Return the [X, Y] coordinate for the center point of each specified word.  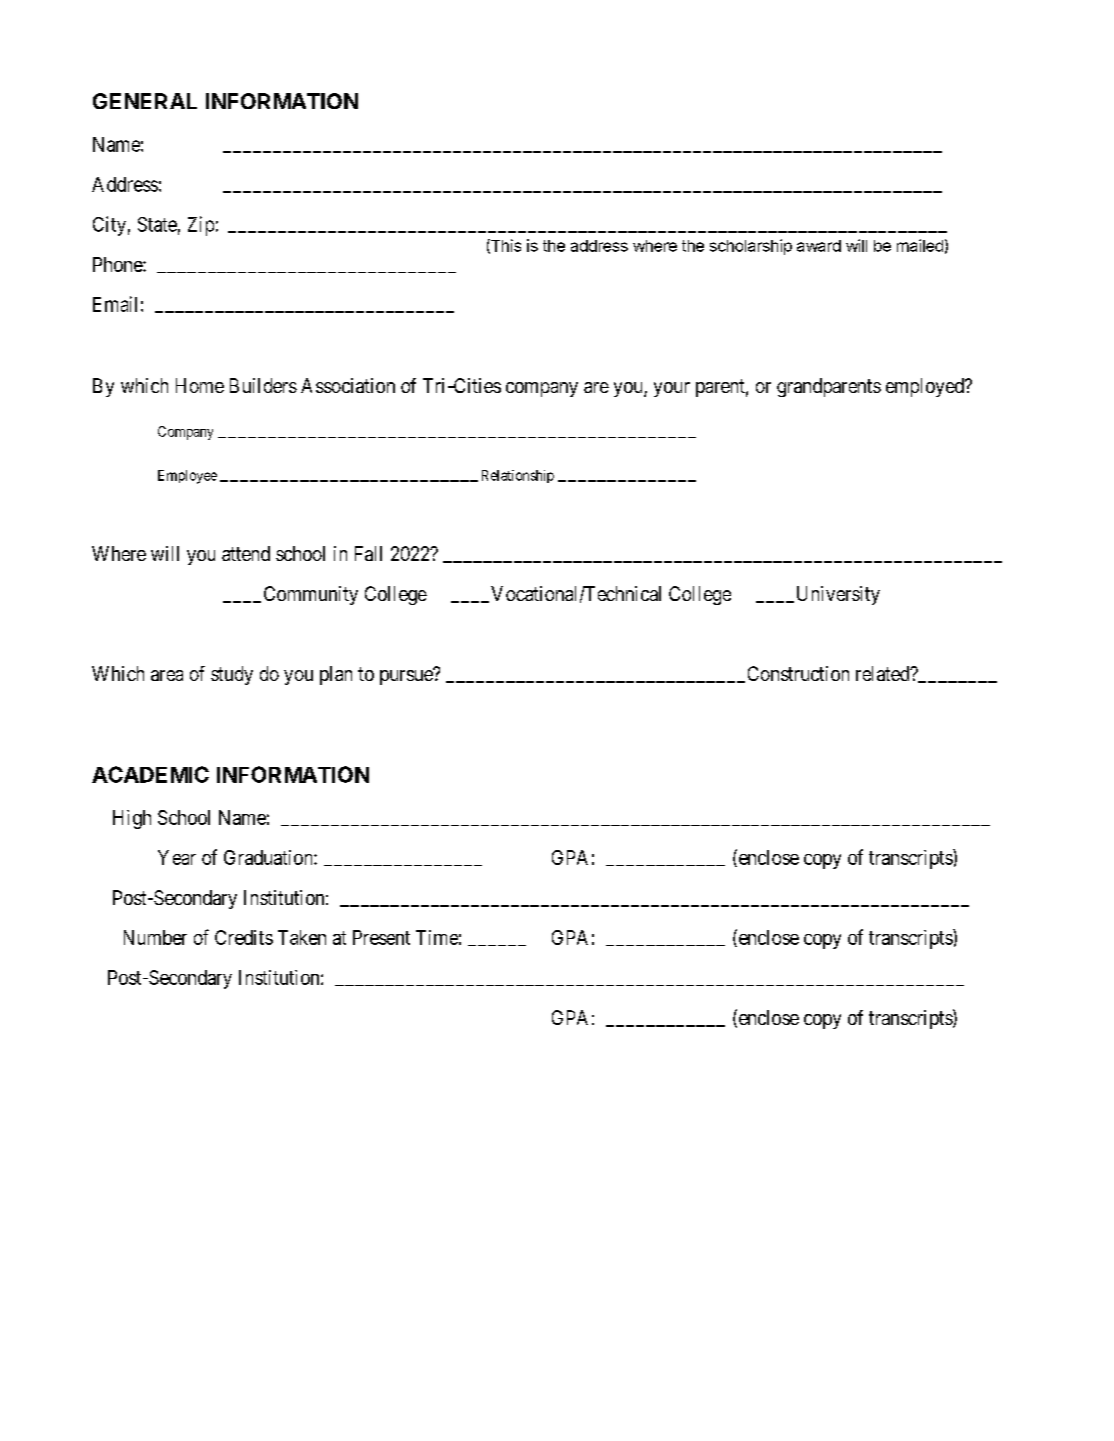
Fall [368, 553]
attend [246, 553]
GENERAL [145, 101]
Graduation [269, 857]
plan [336, 675]
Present [381, 937]
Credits [244, 937]
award [819, 246]
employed [926, 387]
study [232, 675]
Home [200, 385]
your [672, 389]
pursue [407, 677]
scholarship [751, 247]
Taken [302, 937]
